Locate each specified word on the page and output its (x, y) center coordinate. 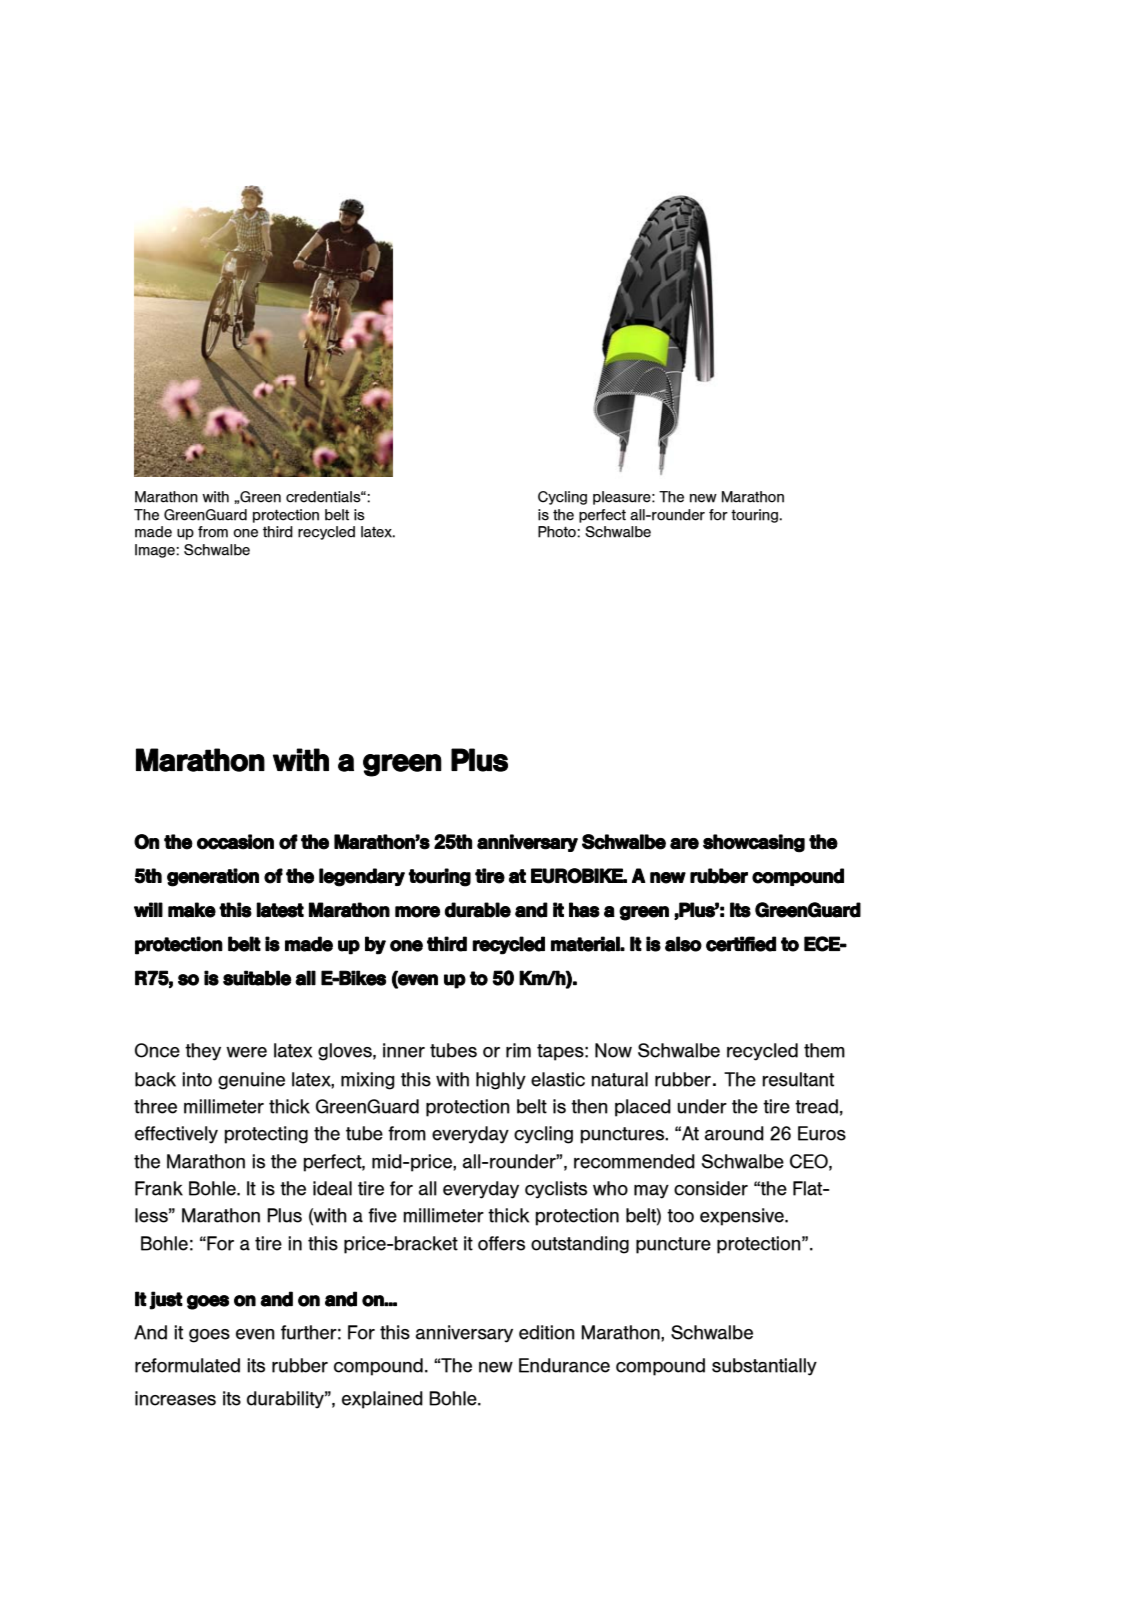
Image (156, 551)
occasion (235, 842)
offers (501, 1243)
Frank (159, 1188)
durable (478, 910)
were (246, 1052)
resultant (798, 1079)
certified (741, 944)
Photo (558, 532)
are (684, 844)
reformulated (187, 1365)
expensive (743, 1217)
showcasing (754, 843)
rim (518, 1050)
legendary (362, 877)
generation (213, 877)
